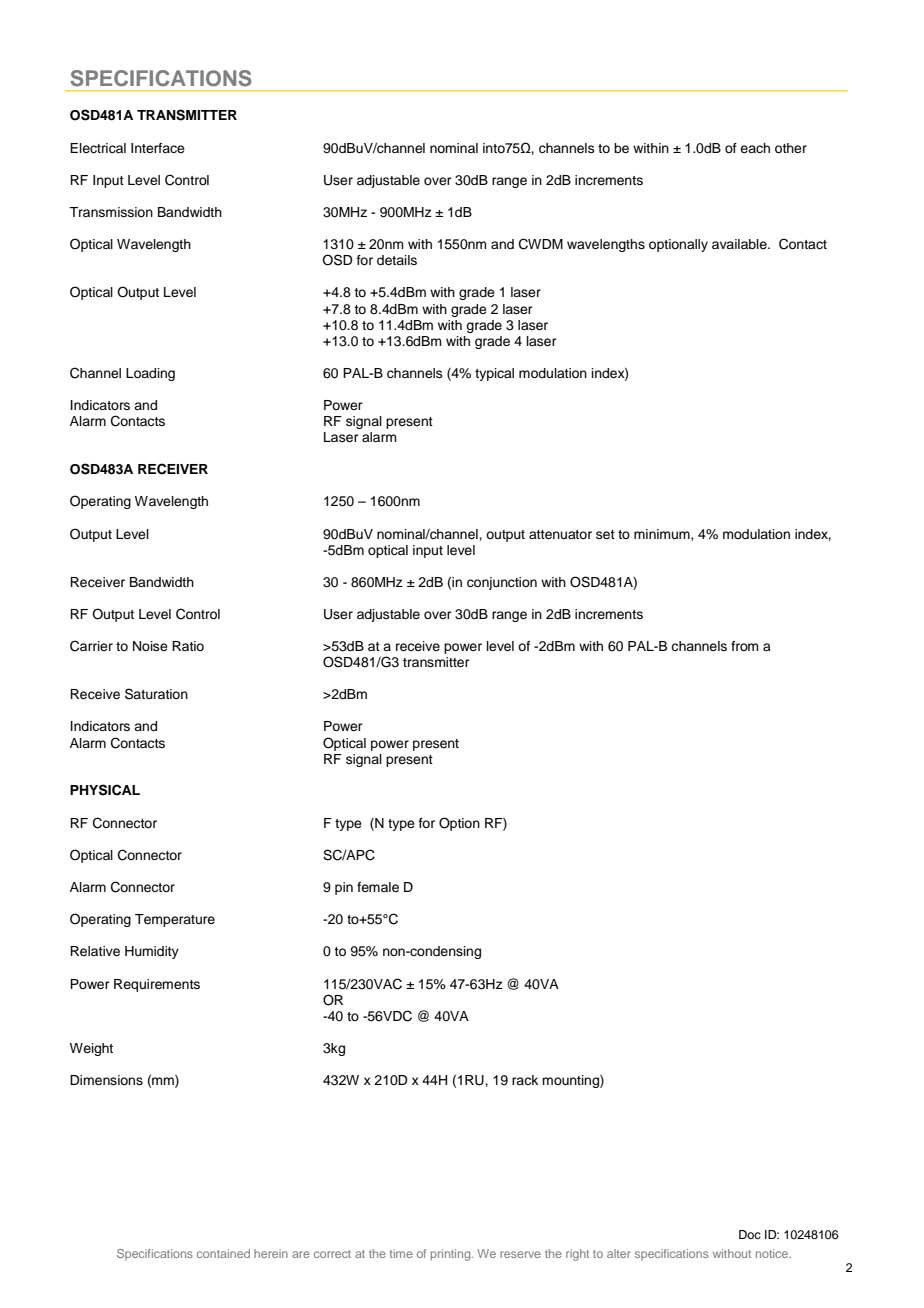 Image resolution: width=924 pixels, height=1308 pixels. Describe the element at coordinates (744, 646) in the page. I see `from` at that location.
